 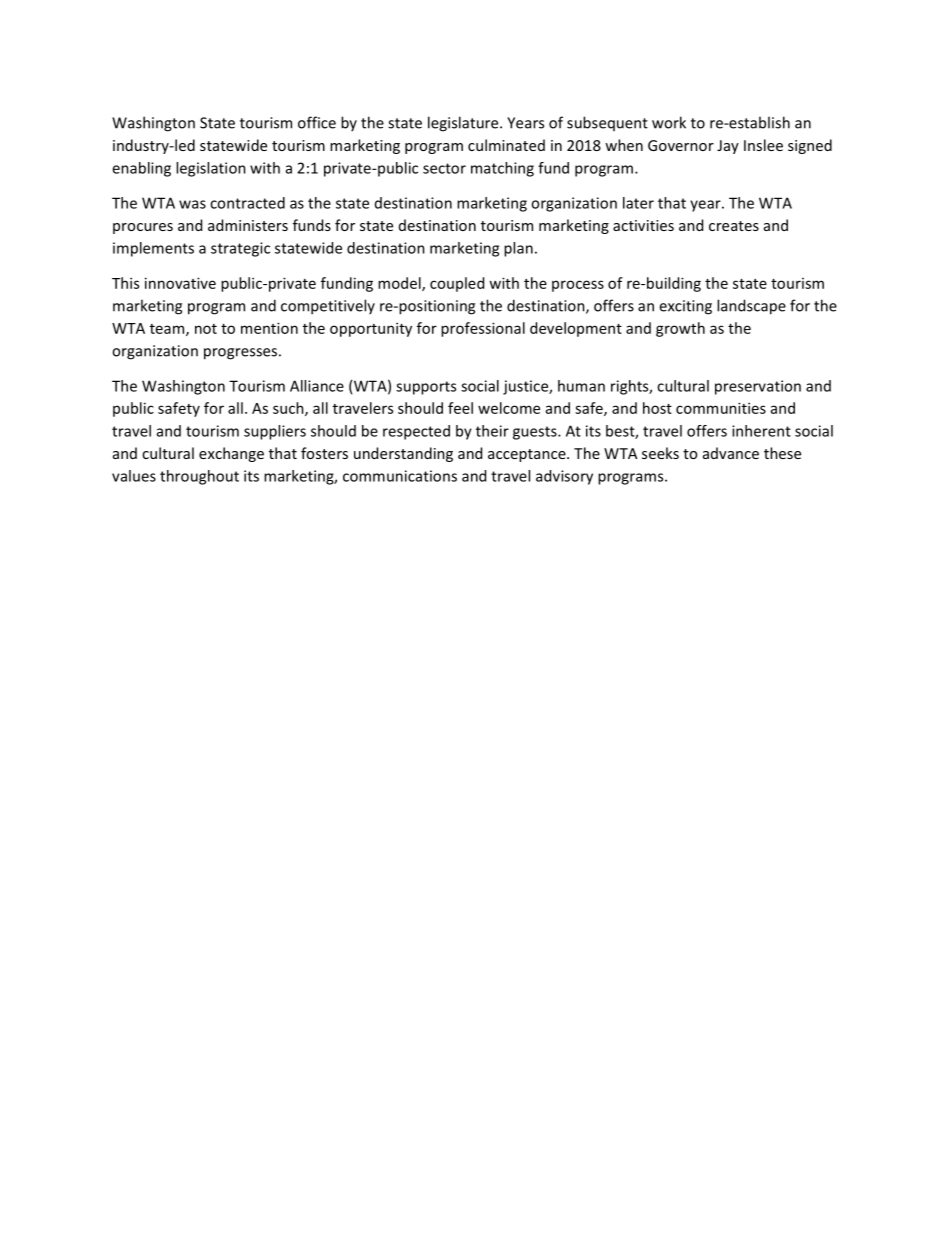 I want to click on coupled, so click(x=457, y=284).
